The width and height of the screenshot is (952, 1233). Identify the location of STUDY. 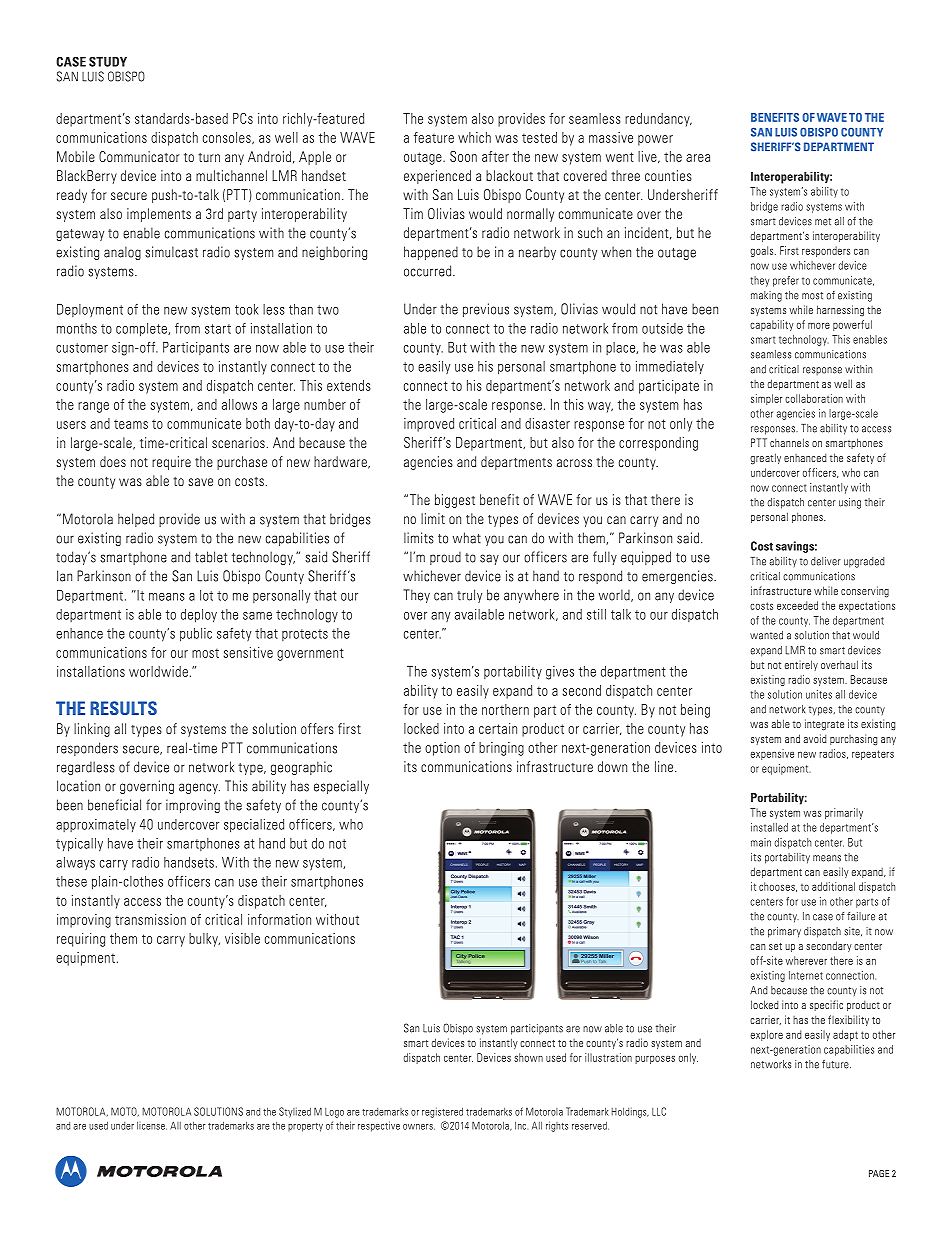
(108, 62).
